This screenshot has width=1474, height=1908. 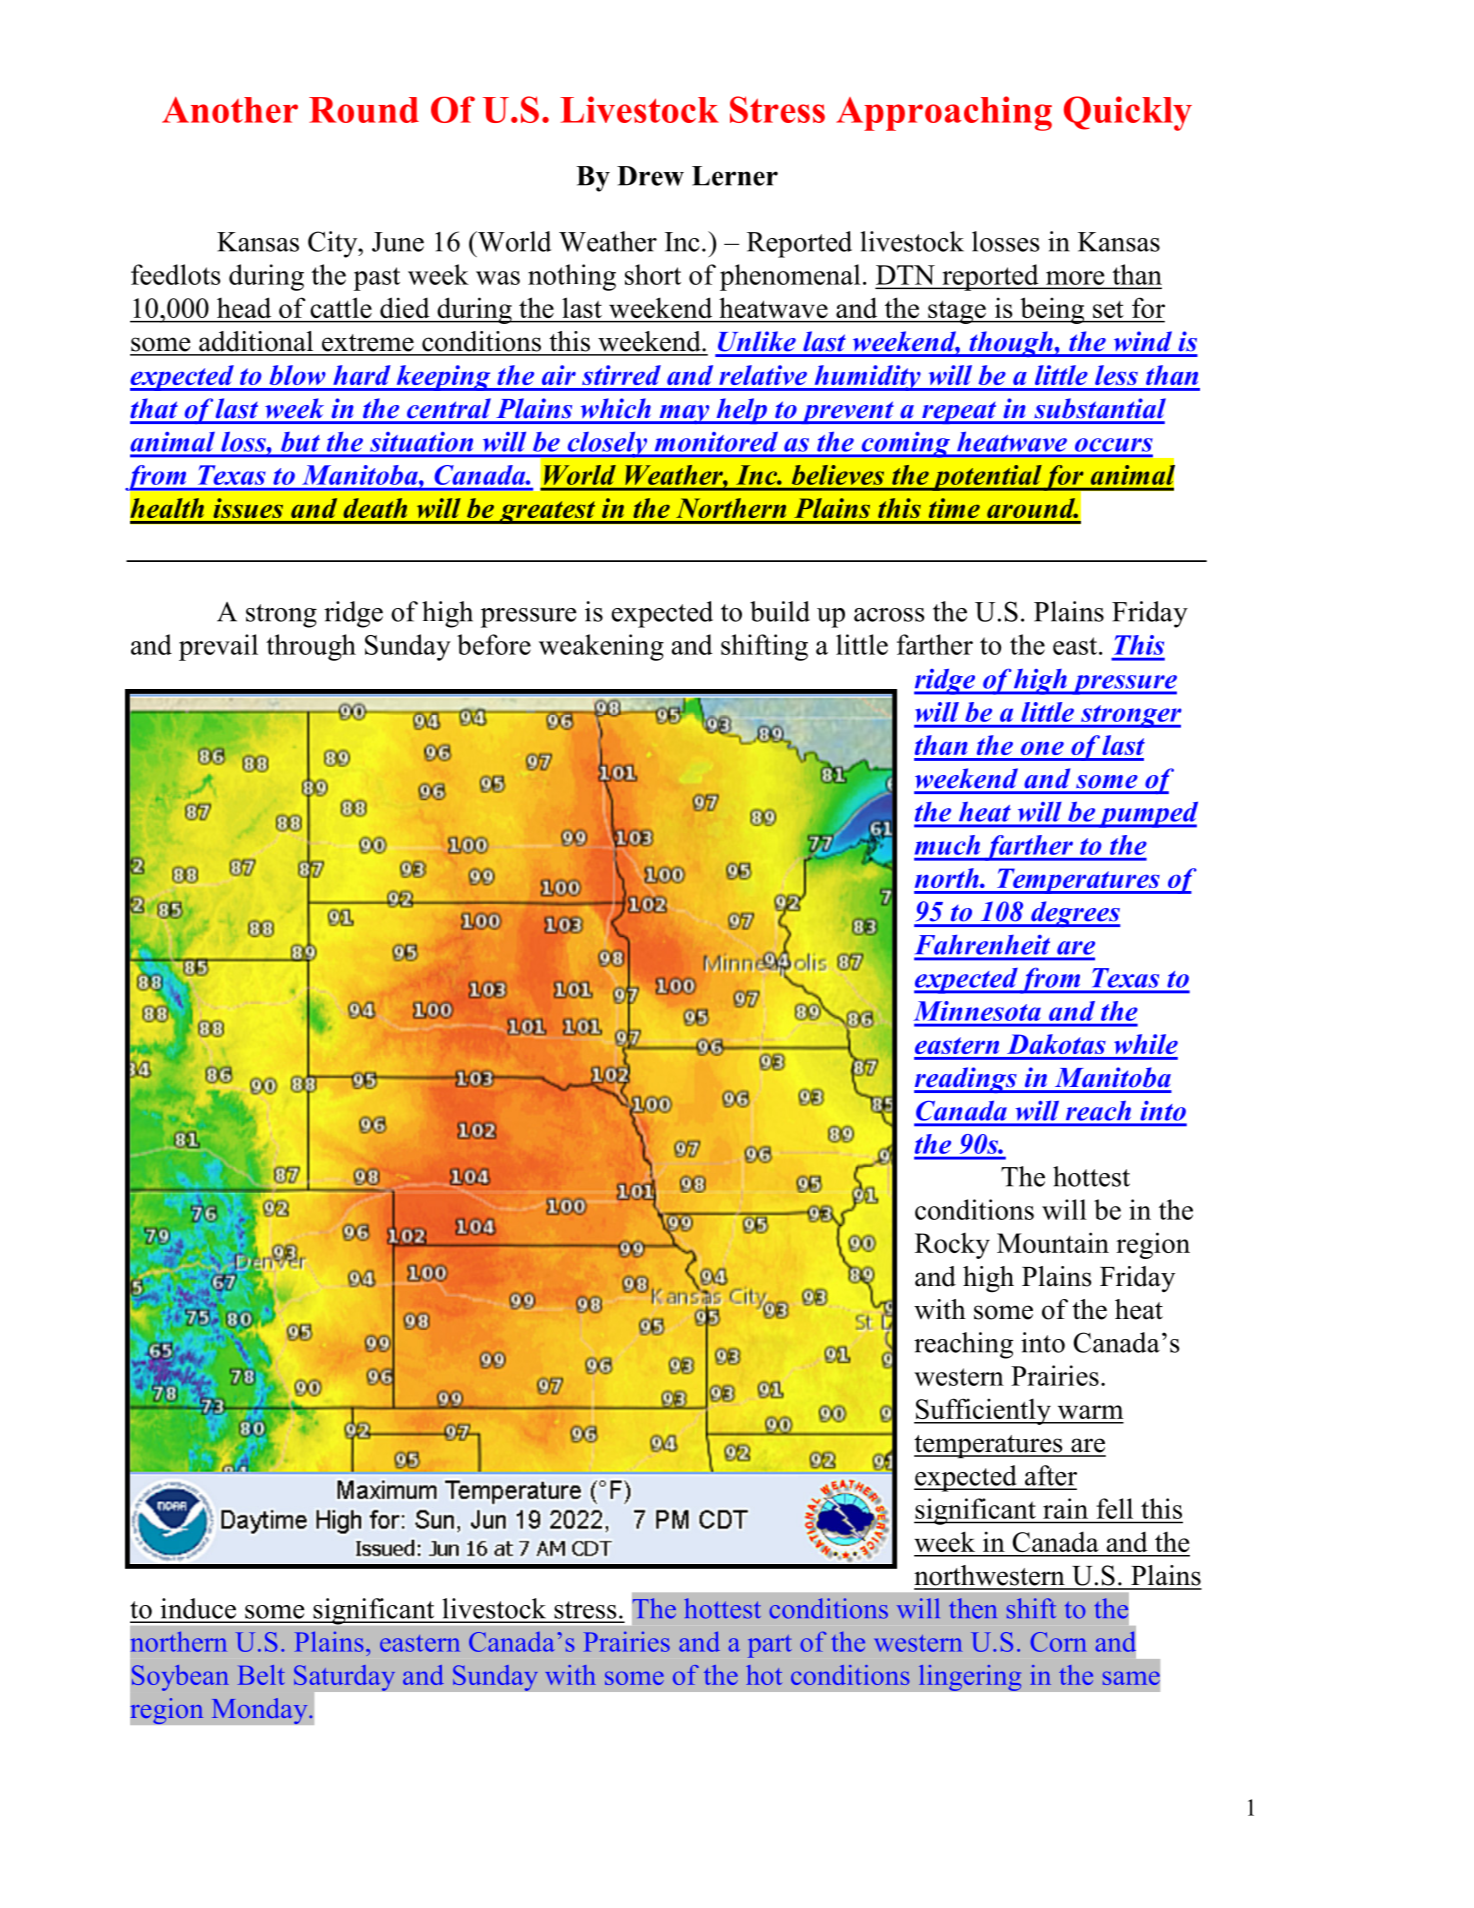 I want to click on much, so click(x=947, y=845).
